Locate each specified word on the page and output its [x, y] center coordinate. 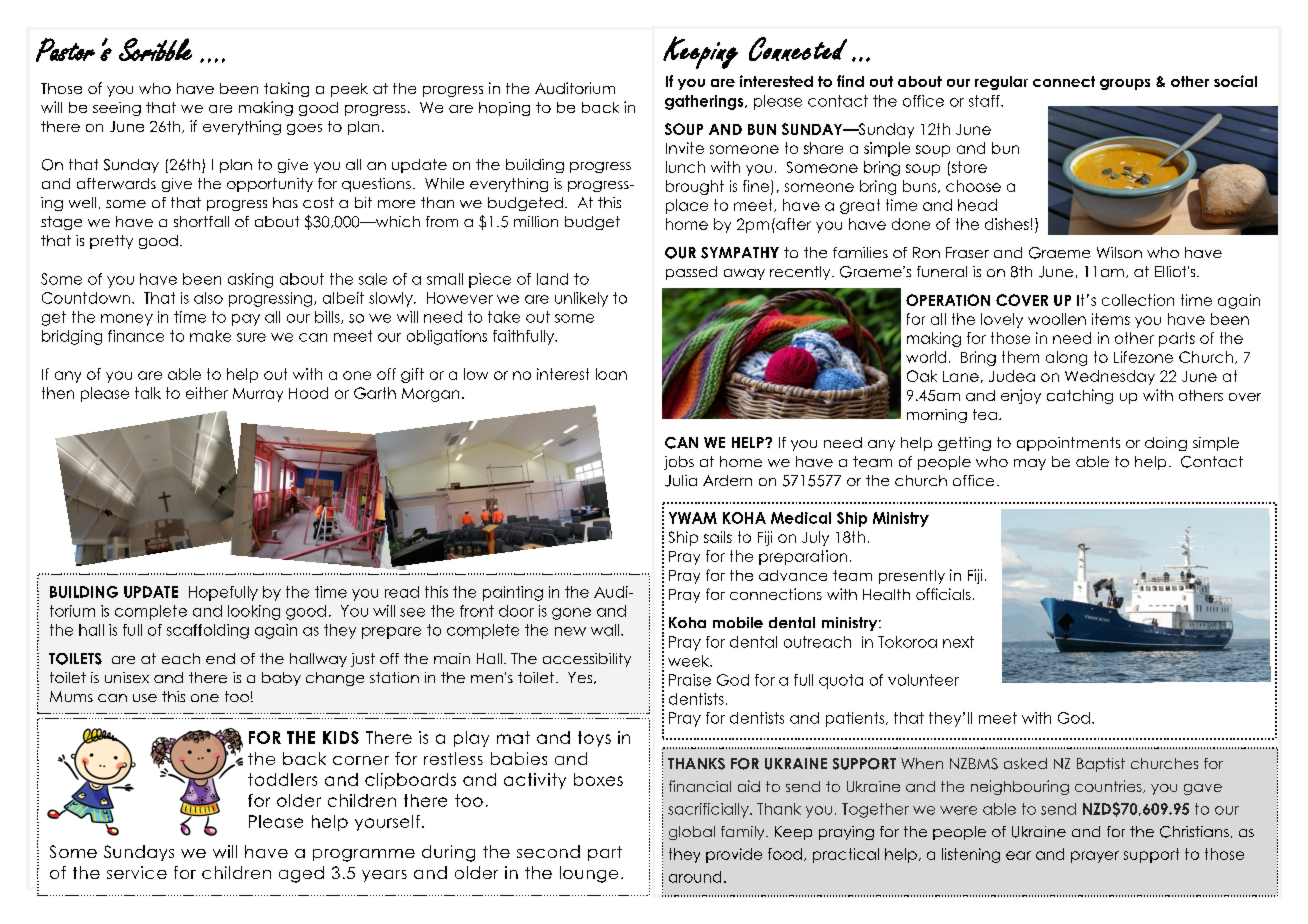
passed [691, 273]
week [690, 661]
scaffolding [208, 631]
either [207, 393]
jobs [679, 463]
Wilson [1119, 252]
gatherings [705, 102]
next [958, 642]
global [692, 833]
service [137, 872]
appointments [1068, 444]
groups [1125, 84]
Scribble [155, 49]
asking [250, 280]
